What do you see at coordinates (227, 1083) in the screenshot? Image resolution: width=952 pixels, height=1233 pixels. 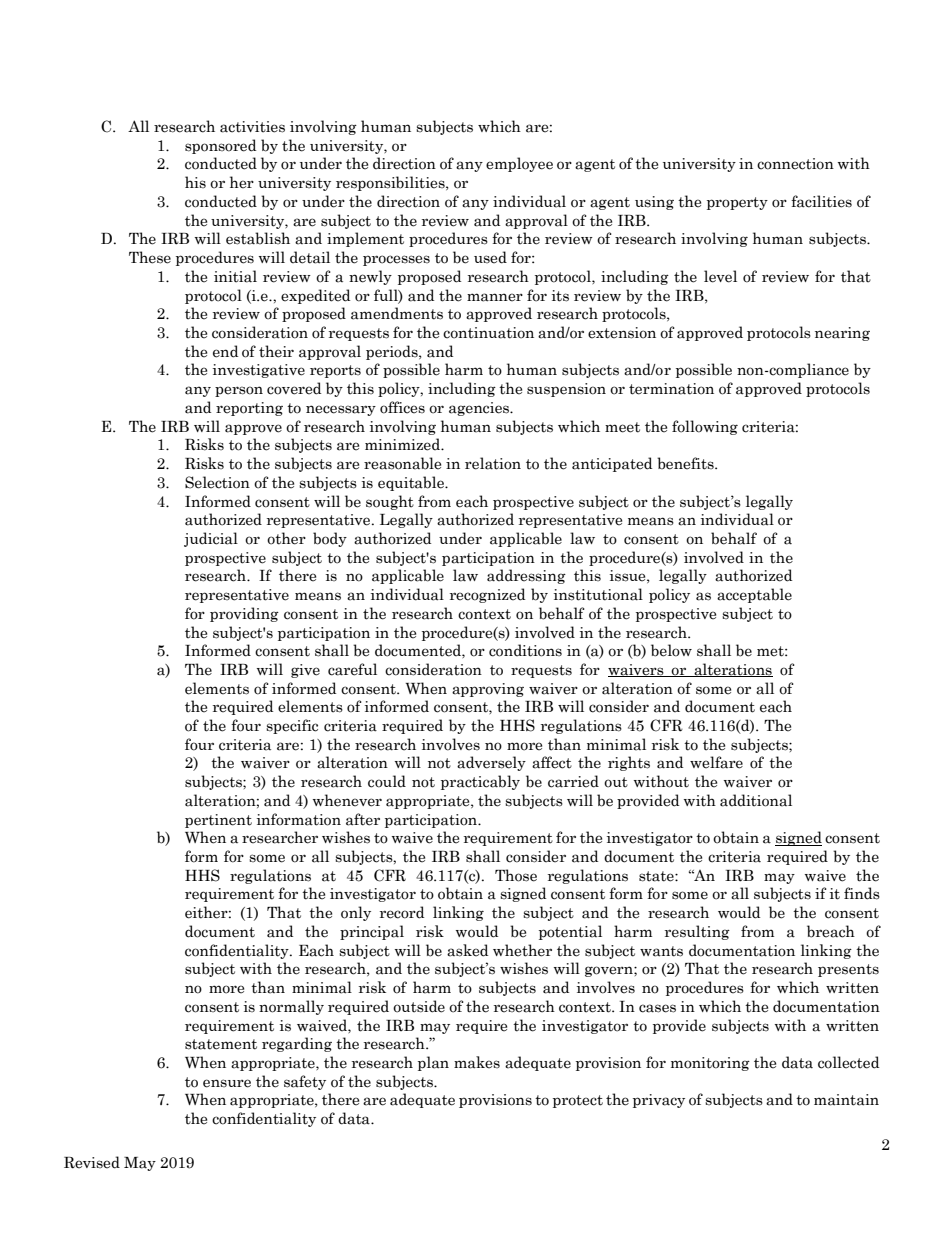 I see `ensure` at bounding box center [227, 1083].
